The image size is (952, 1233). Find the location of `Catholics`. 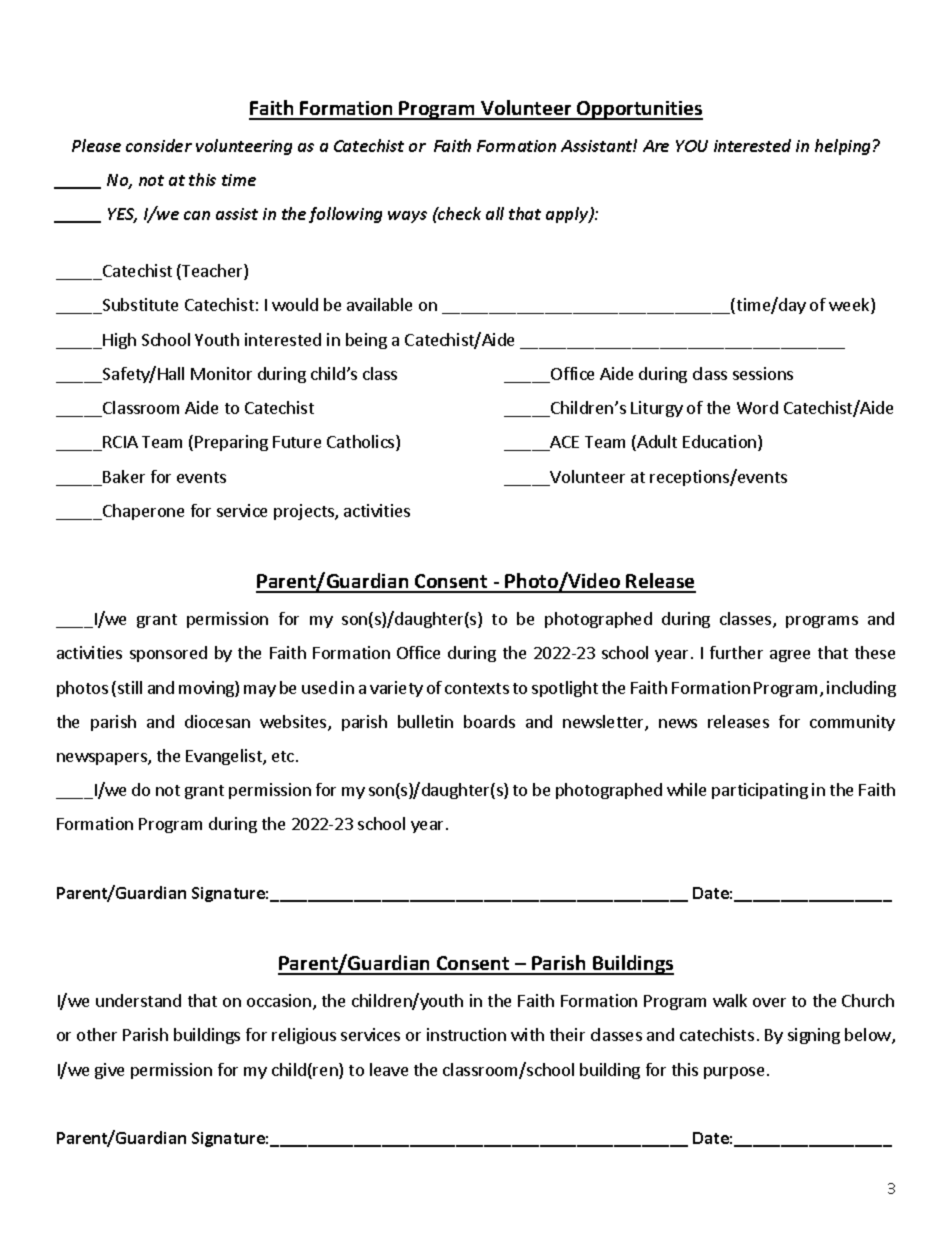

Catholics is located at coordinates (362, 443).
